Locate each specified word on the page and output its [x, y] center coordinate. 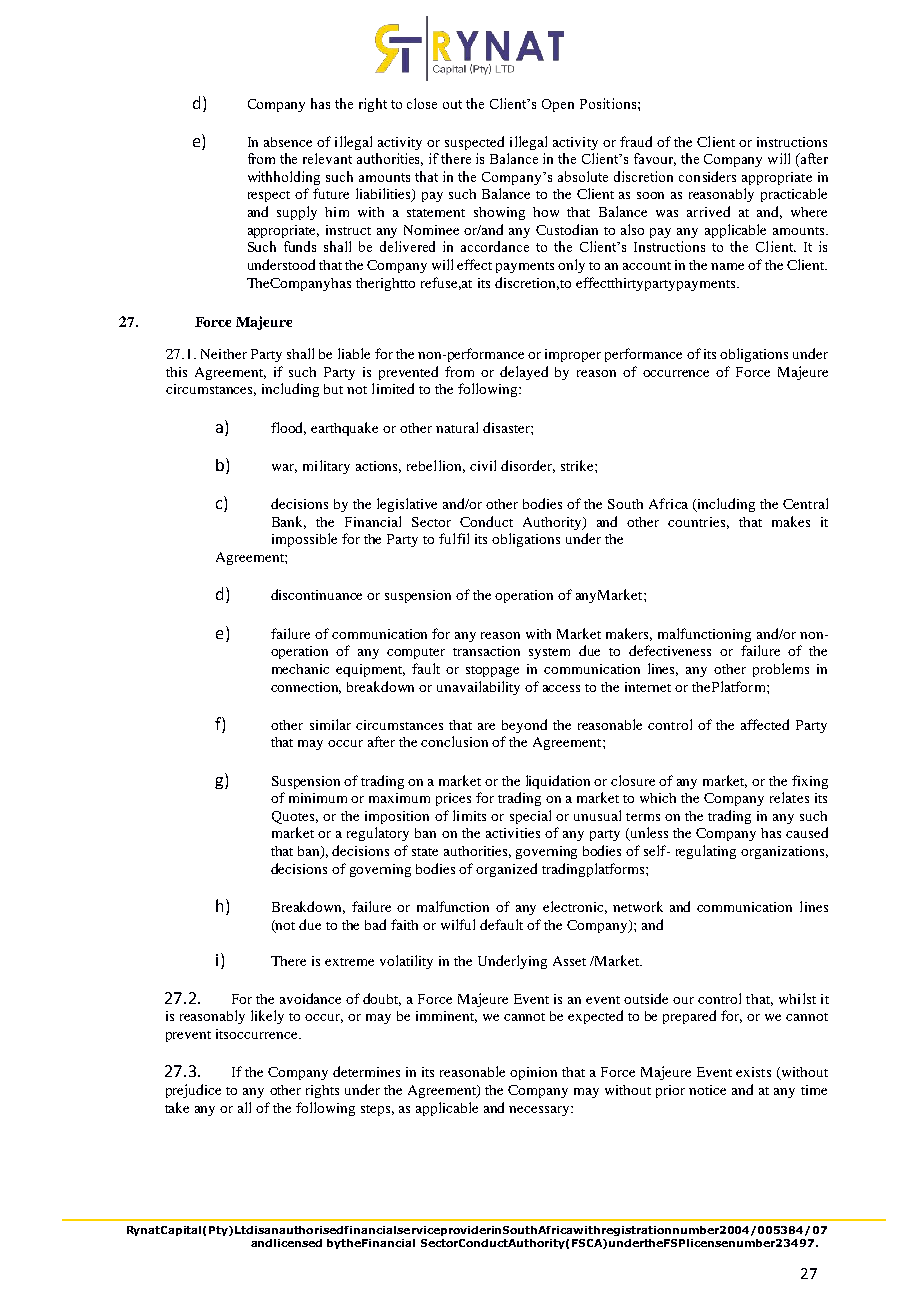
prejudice [193, 1091]
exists [753, 1072]
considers [707, 176]
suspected [474, 143]
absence [288, 142]
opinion [533, 1073]
